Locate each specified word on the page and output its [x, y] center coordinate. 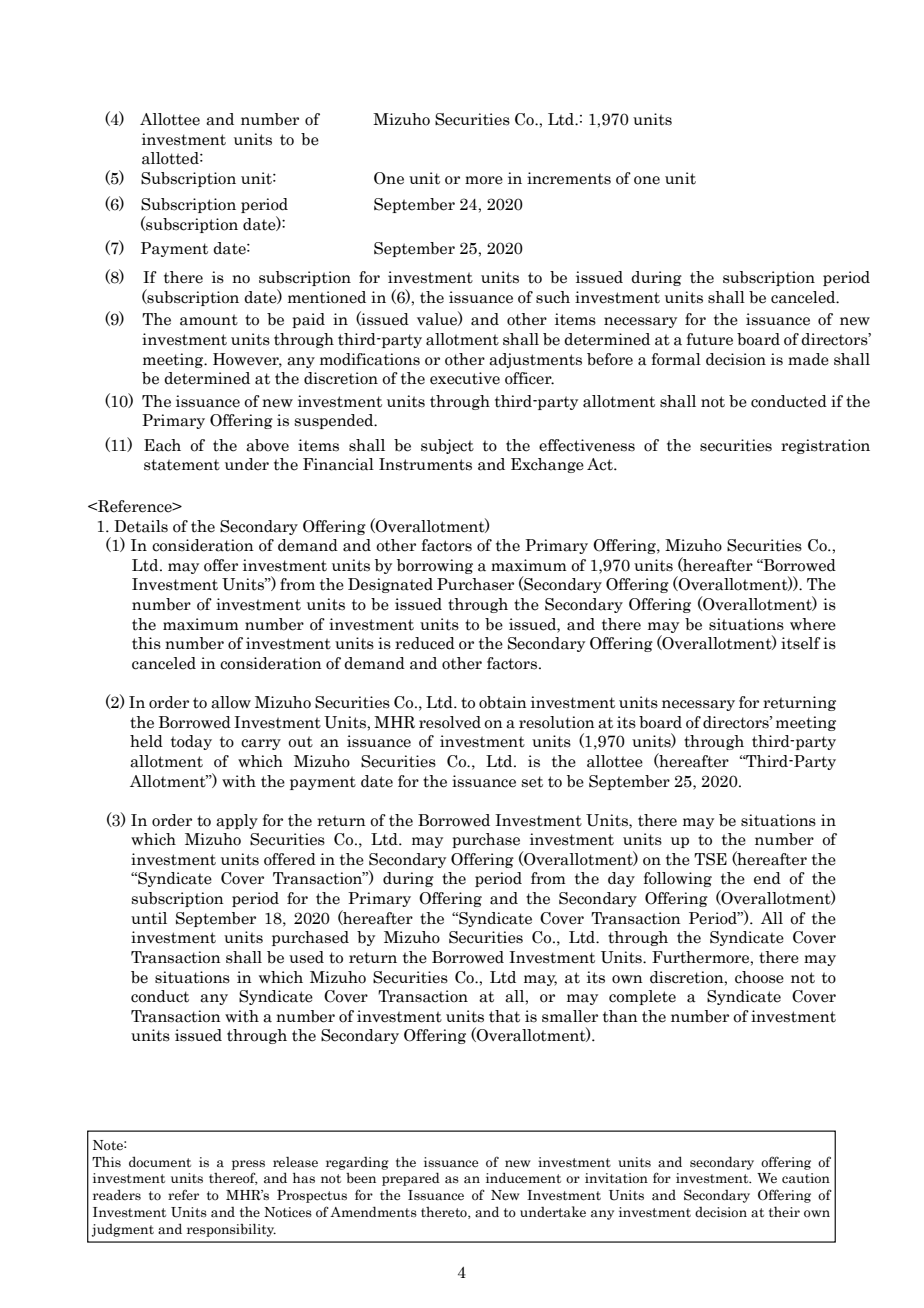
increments [569, 178]
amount [209, 320]
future [710, 339]
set [532, 782]
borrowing [435, 566]
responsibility [231, 1230]
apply [237, 821]
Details [141, 526]
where [813, 624]
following [678, 879]
